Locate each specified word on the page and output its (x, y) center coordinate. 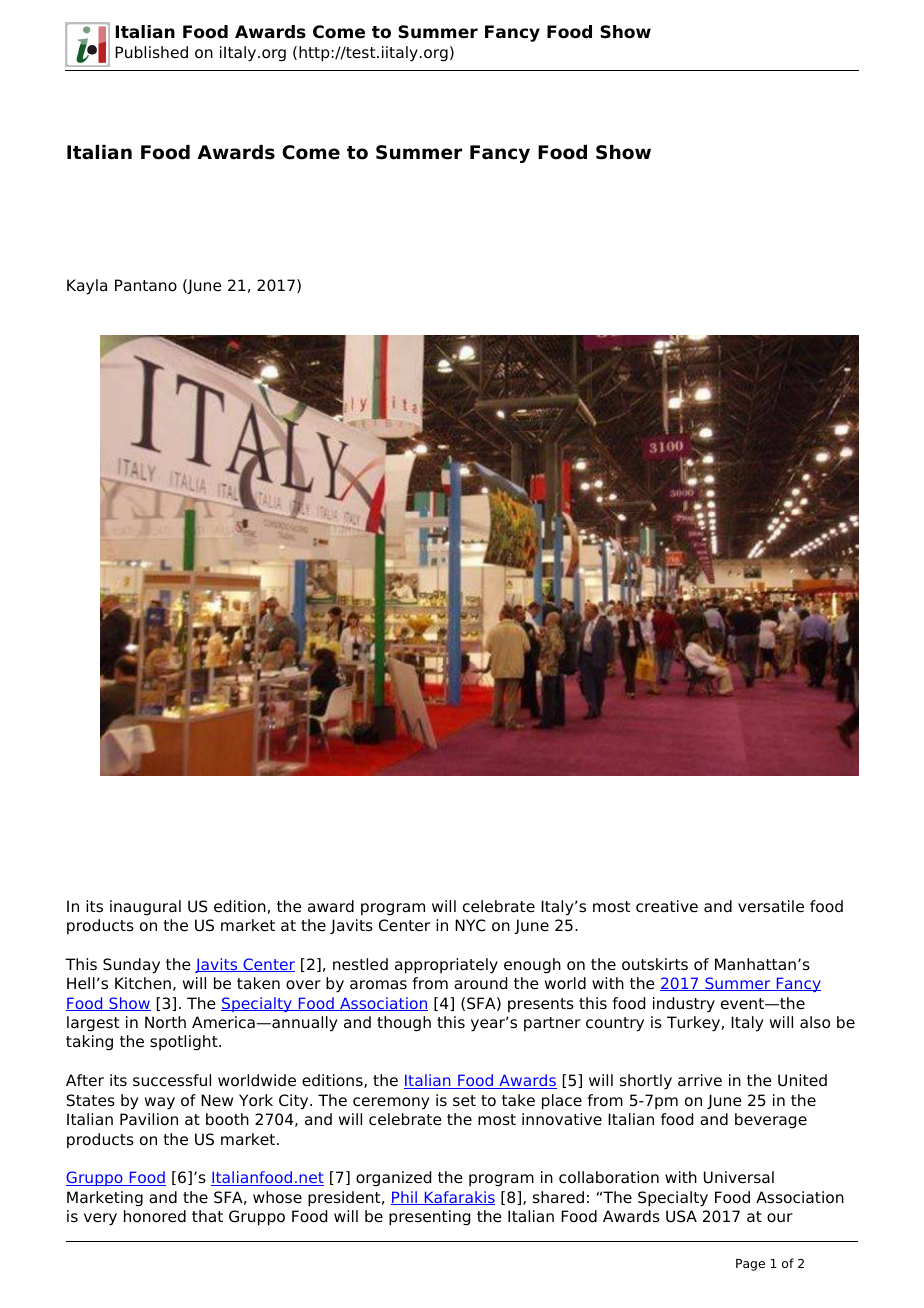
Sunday (131, 966)
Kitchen (143, 983)
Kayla (87, 287)
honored (155, 1216)
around (480, 983)
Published (151, 52)
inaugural (145, 908)
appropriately (446, 966)
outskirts (655, 964)
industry (684, 1005)
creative (667, 906)
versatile (771, 906)
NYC (470, 925)
